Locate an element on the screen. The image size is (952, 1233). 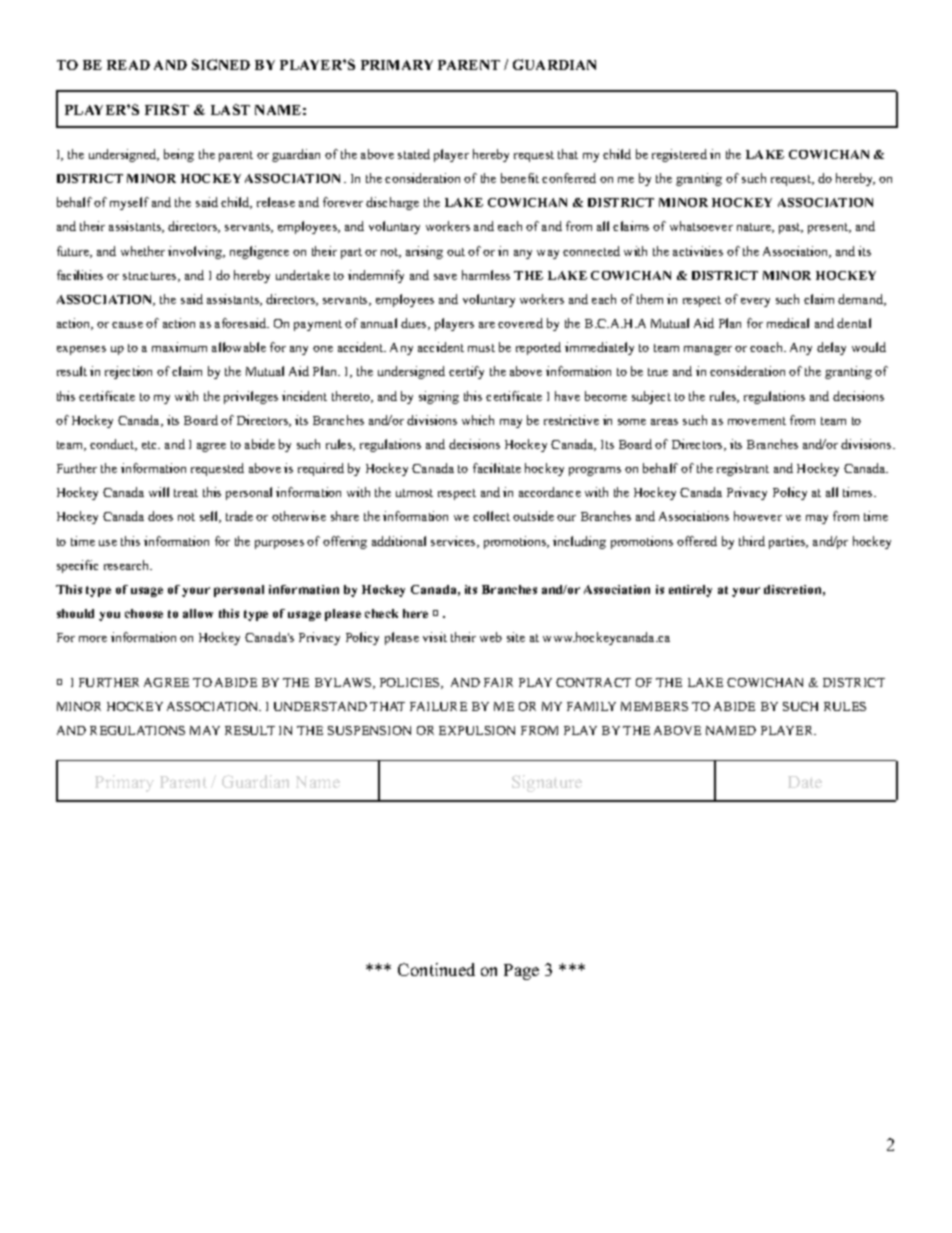
registered is located at coordinates (679, 155).
